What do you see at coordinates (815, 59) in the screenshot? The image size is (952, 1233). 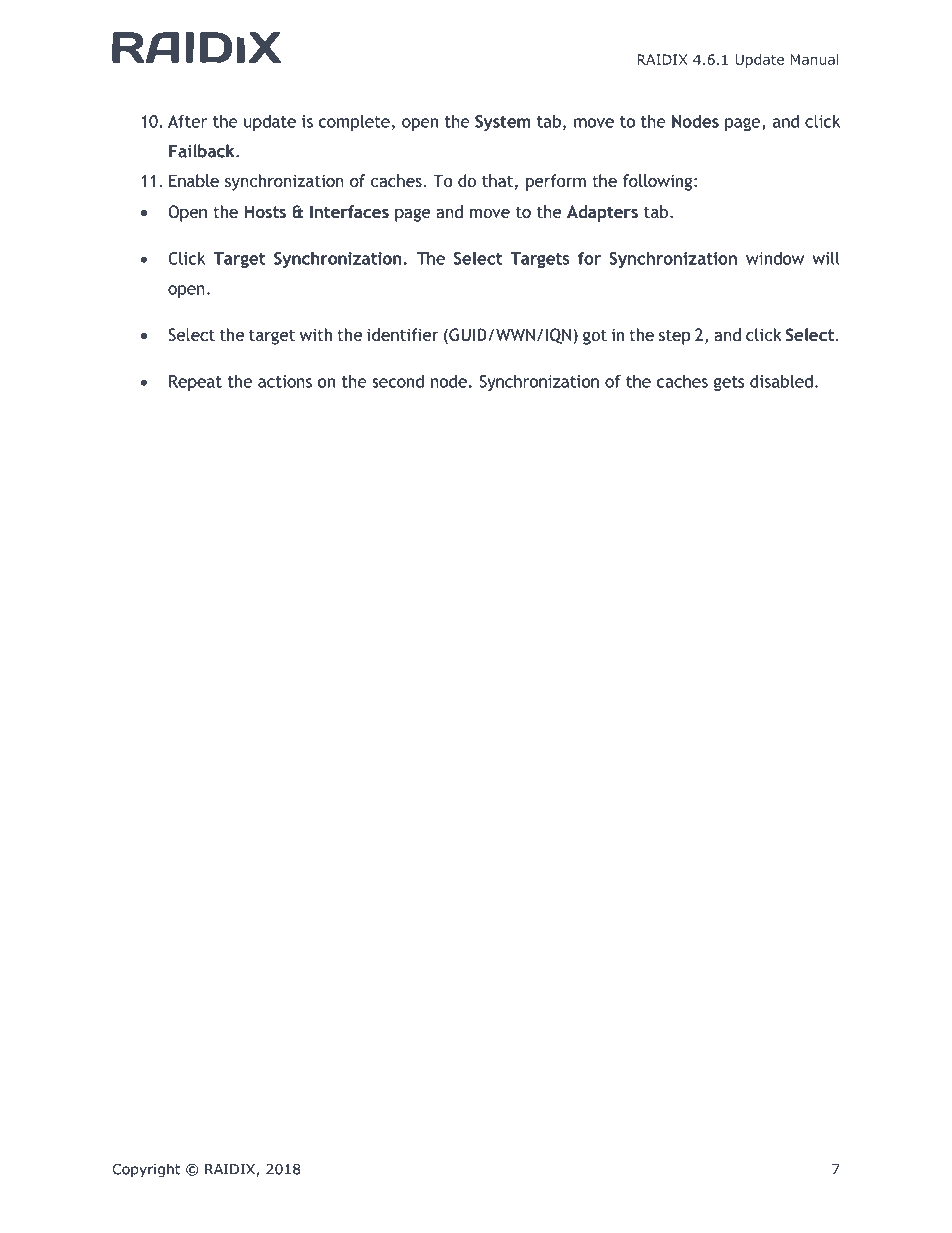 I see `Manual` at bounding box center [815, 59].
